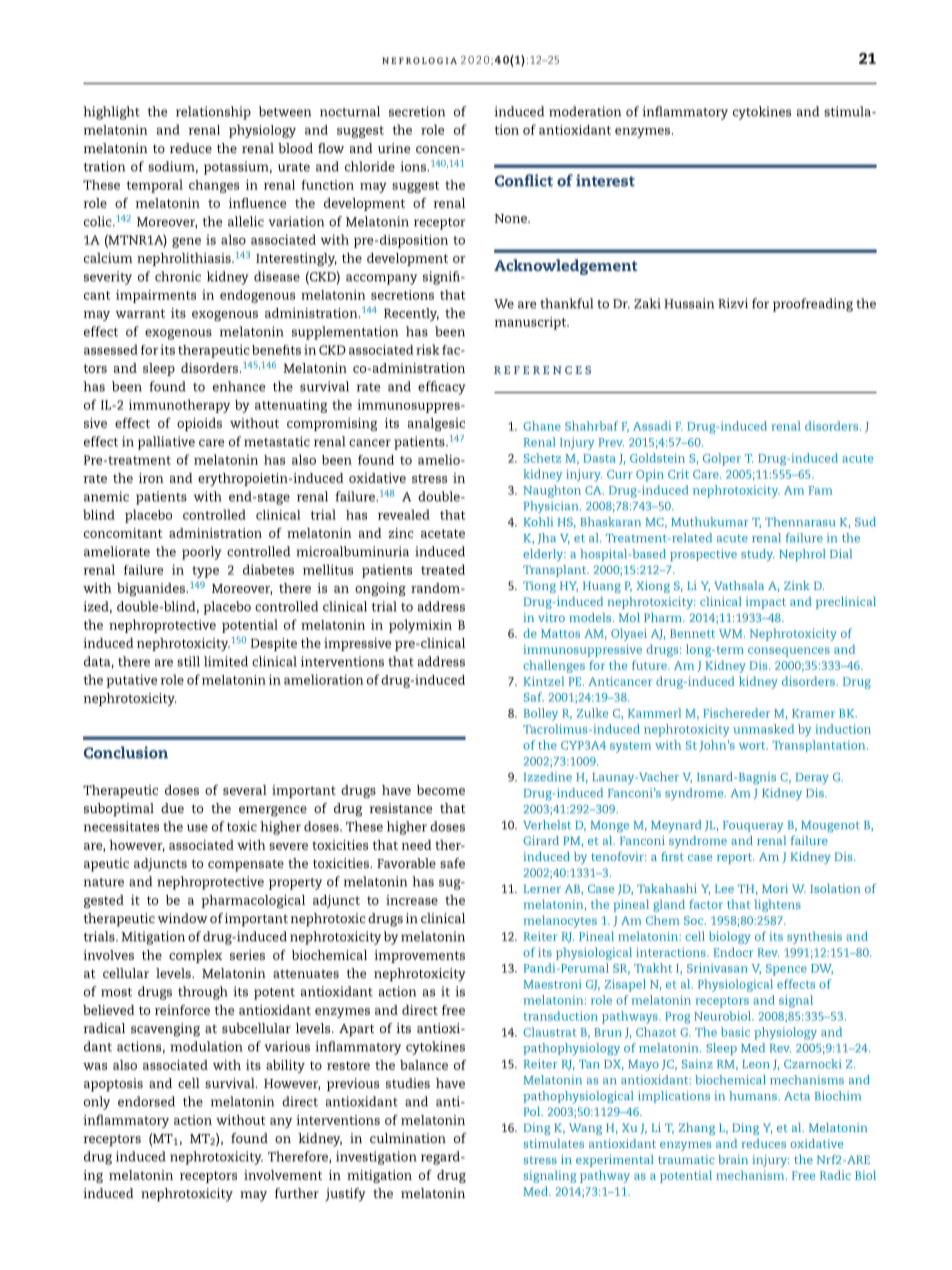 This page has width=952, height=1270. What do you see at coordinates (554, 666) in the page?
I see `challenges` at bounding box center [554, 666].
